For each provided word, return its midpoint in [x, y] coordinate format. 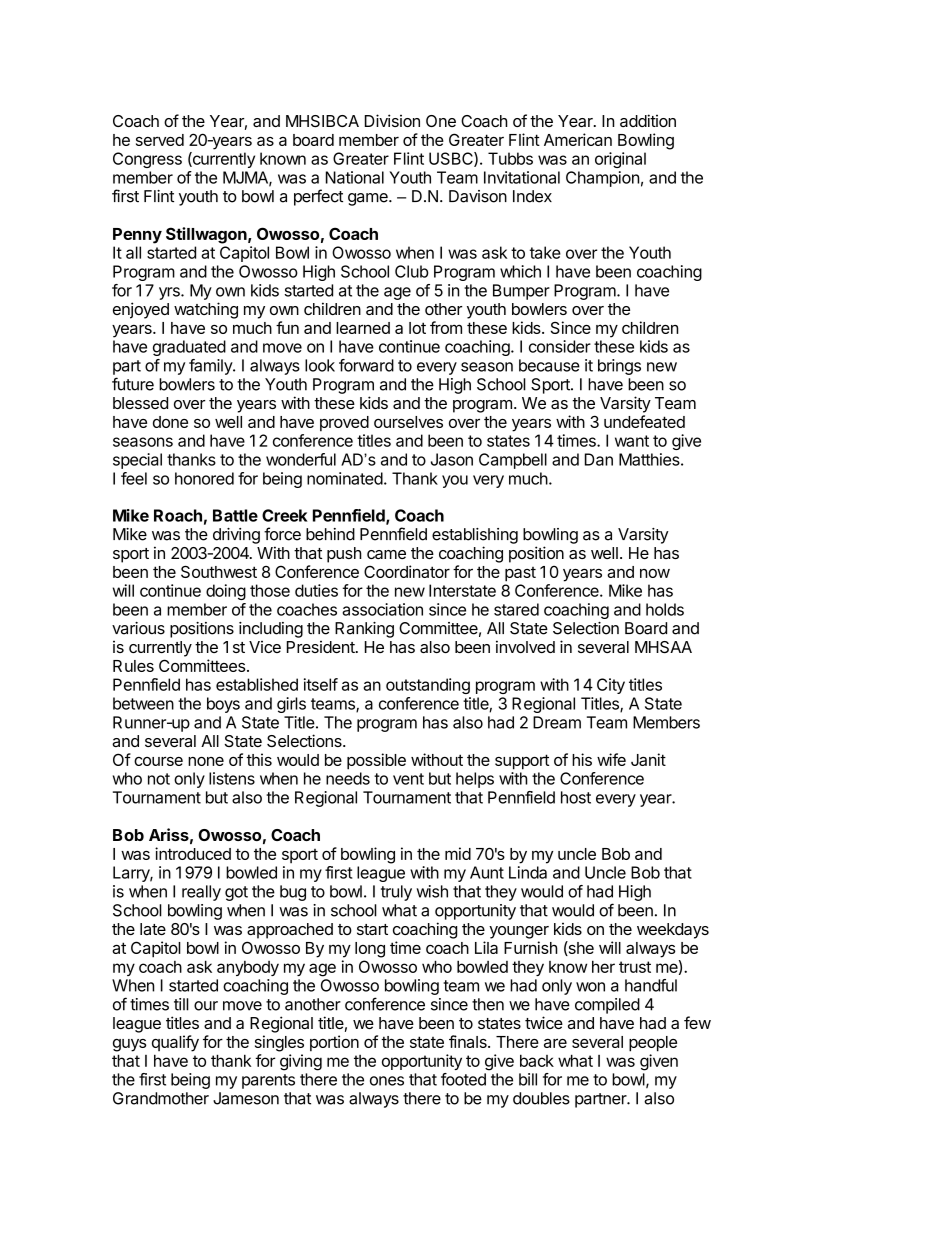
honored [204, 478]
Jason [452, 459]
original [620, 160]
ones [387, 1081]
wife [611, 759]
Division [392, 120]
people [653, 1044]
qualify [175, 1043]
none [206, 761]
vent [408, 779]
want [632, 441]
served [160, 140]
